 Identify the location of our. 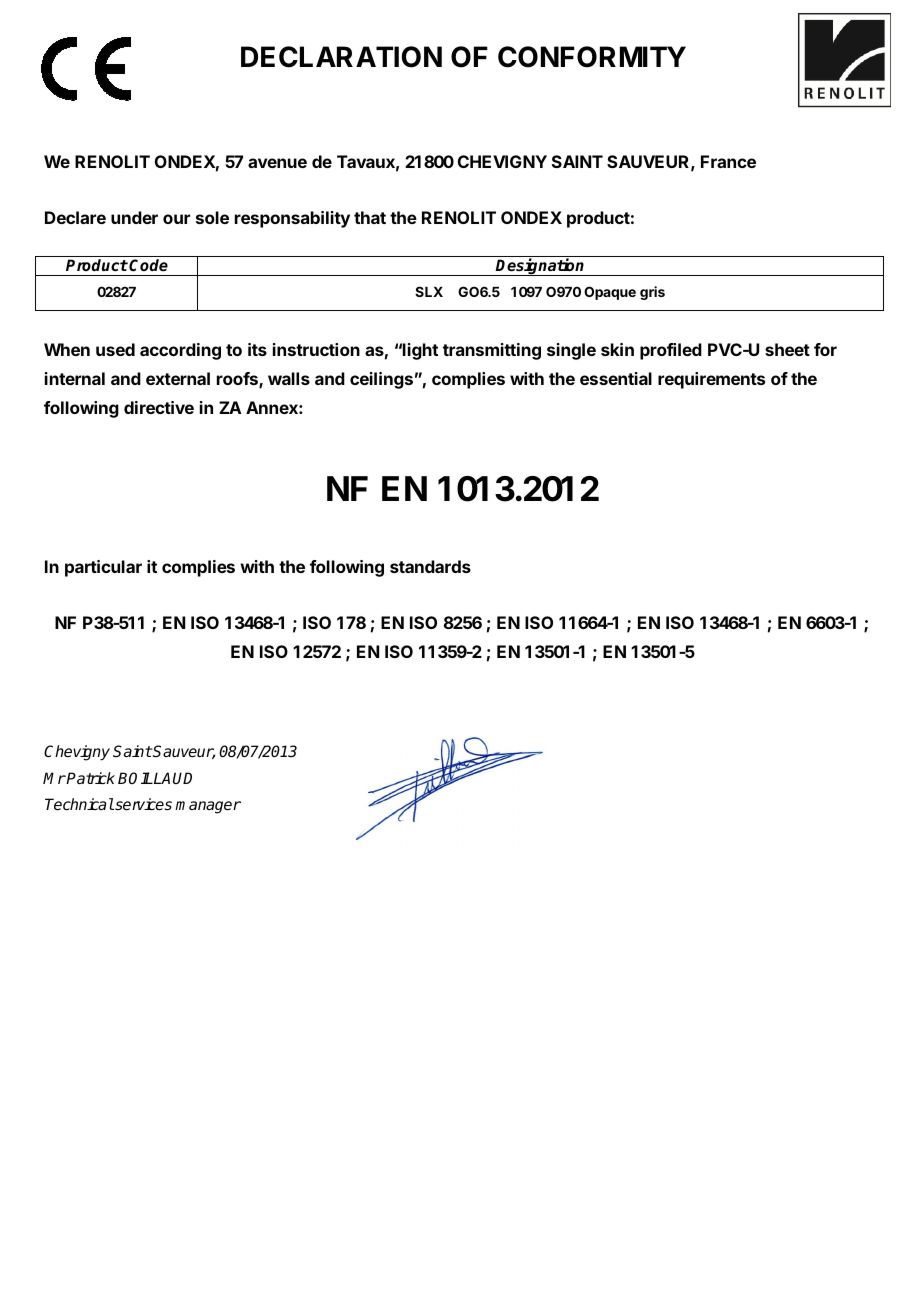
(176, 219).
